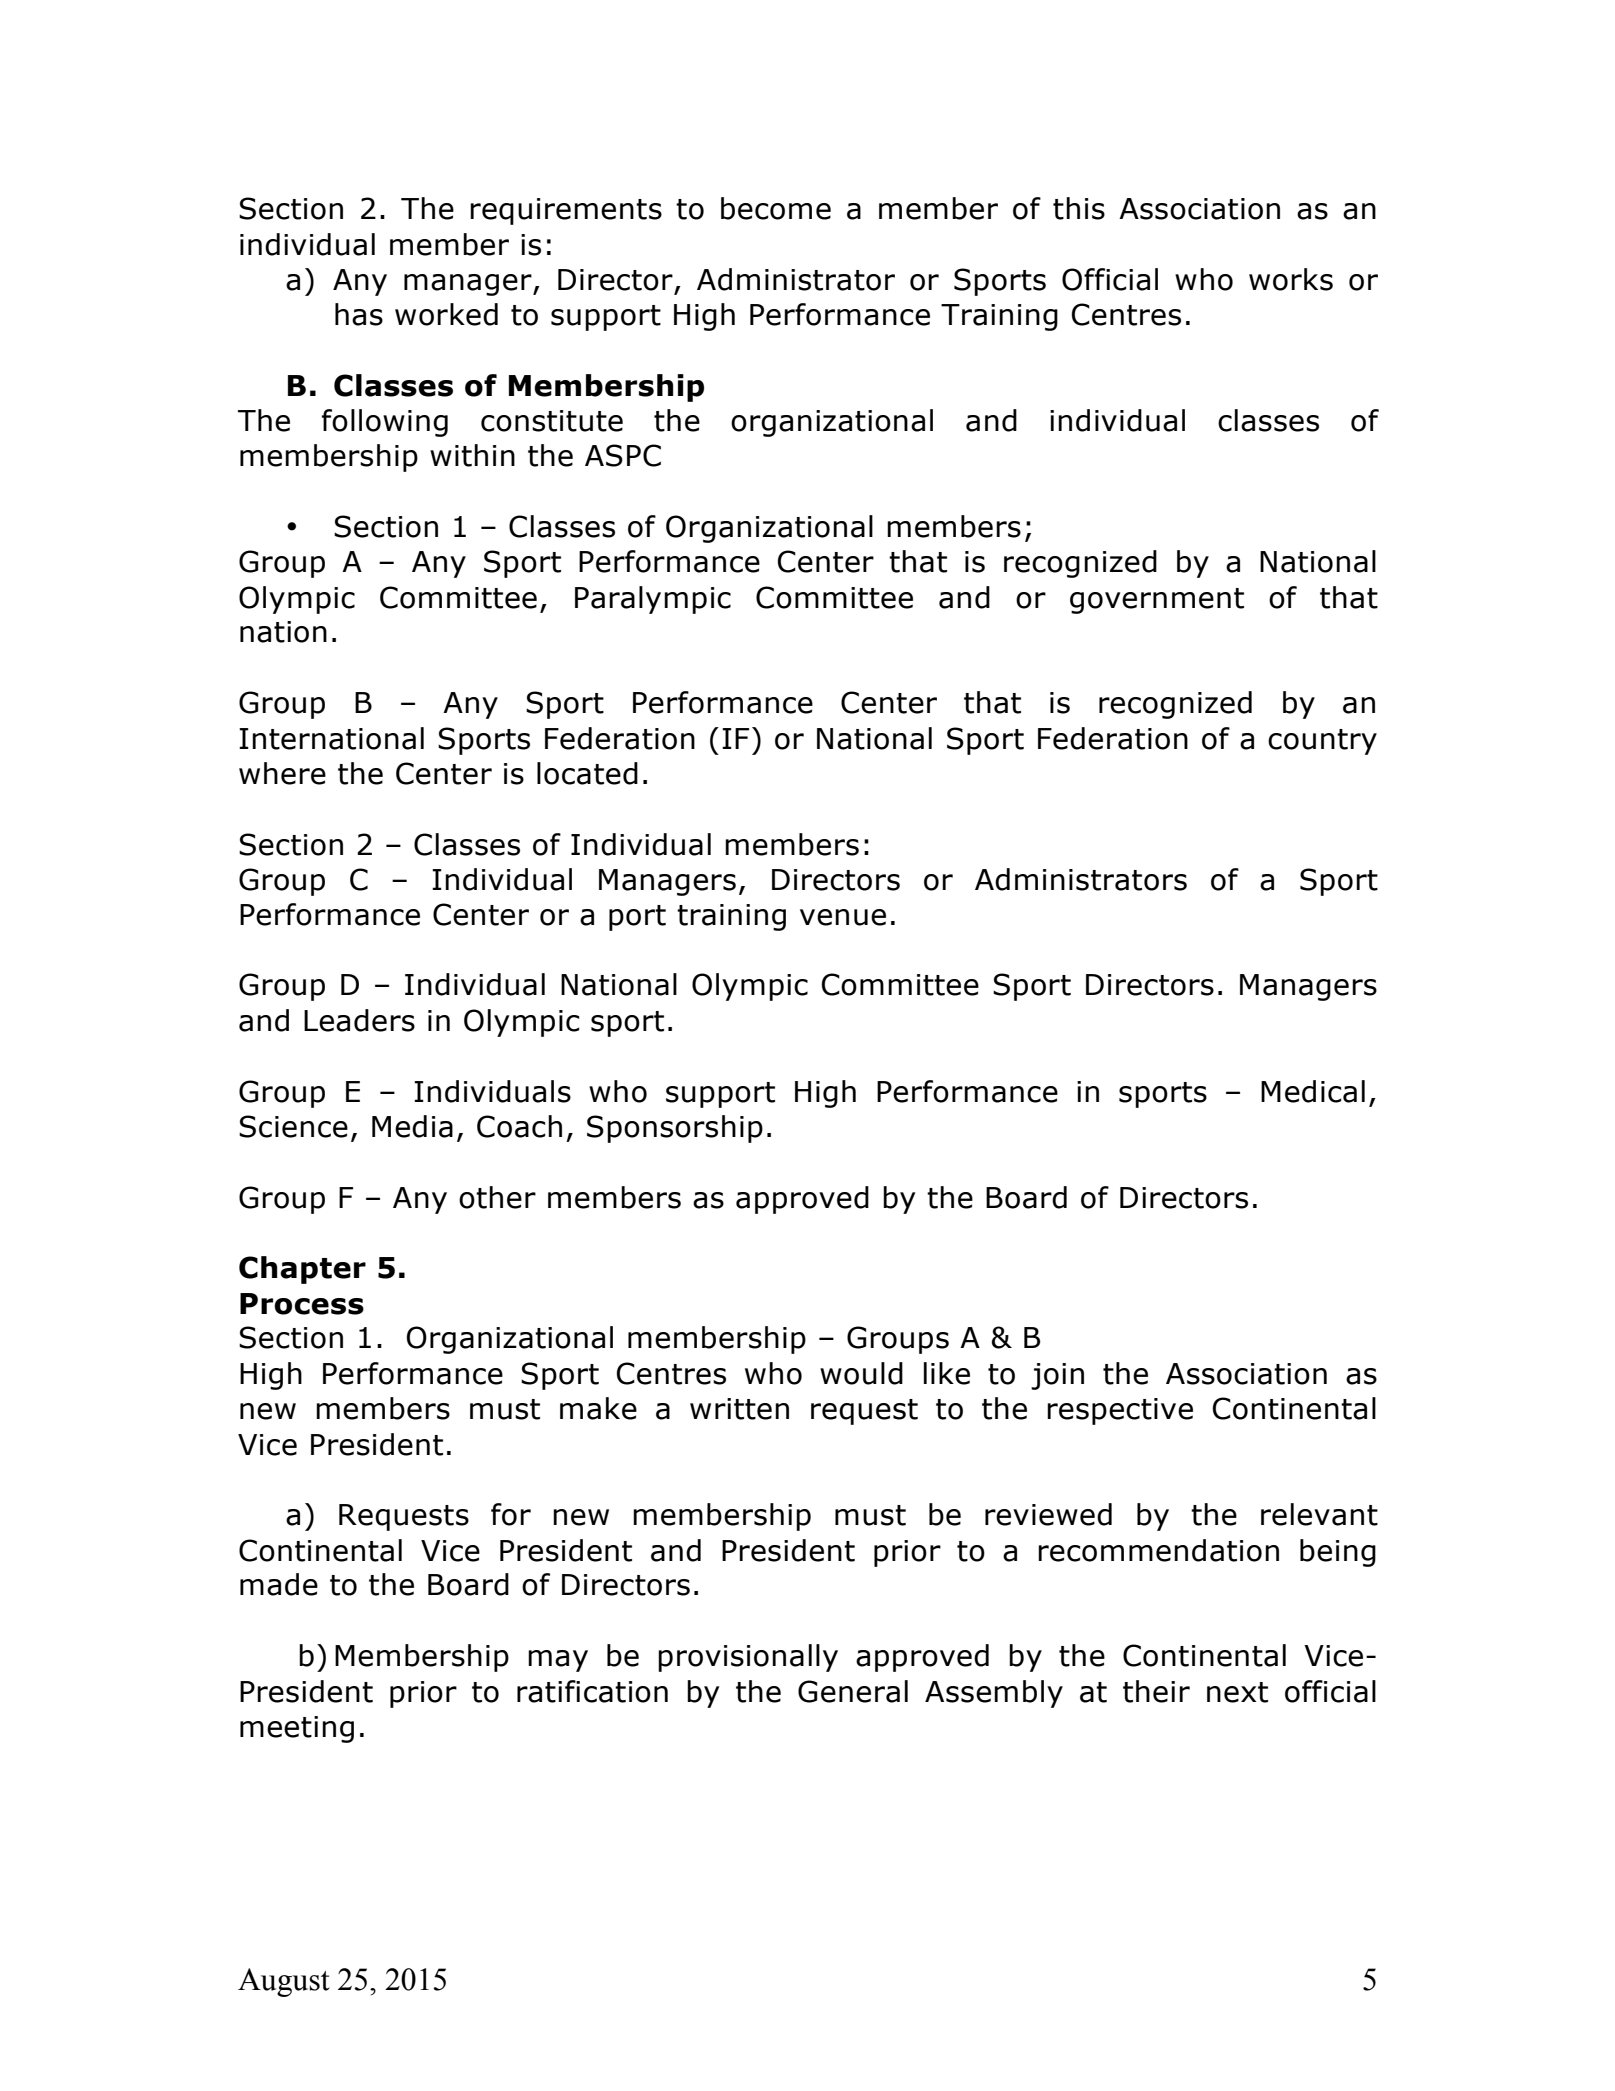 This document has width=1615, height=2091. Describe the element at coordinates (675, 1129) in the document. I see `Sponsorship` at that location.
